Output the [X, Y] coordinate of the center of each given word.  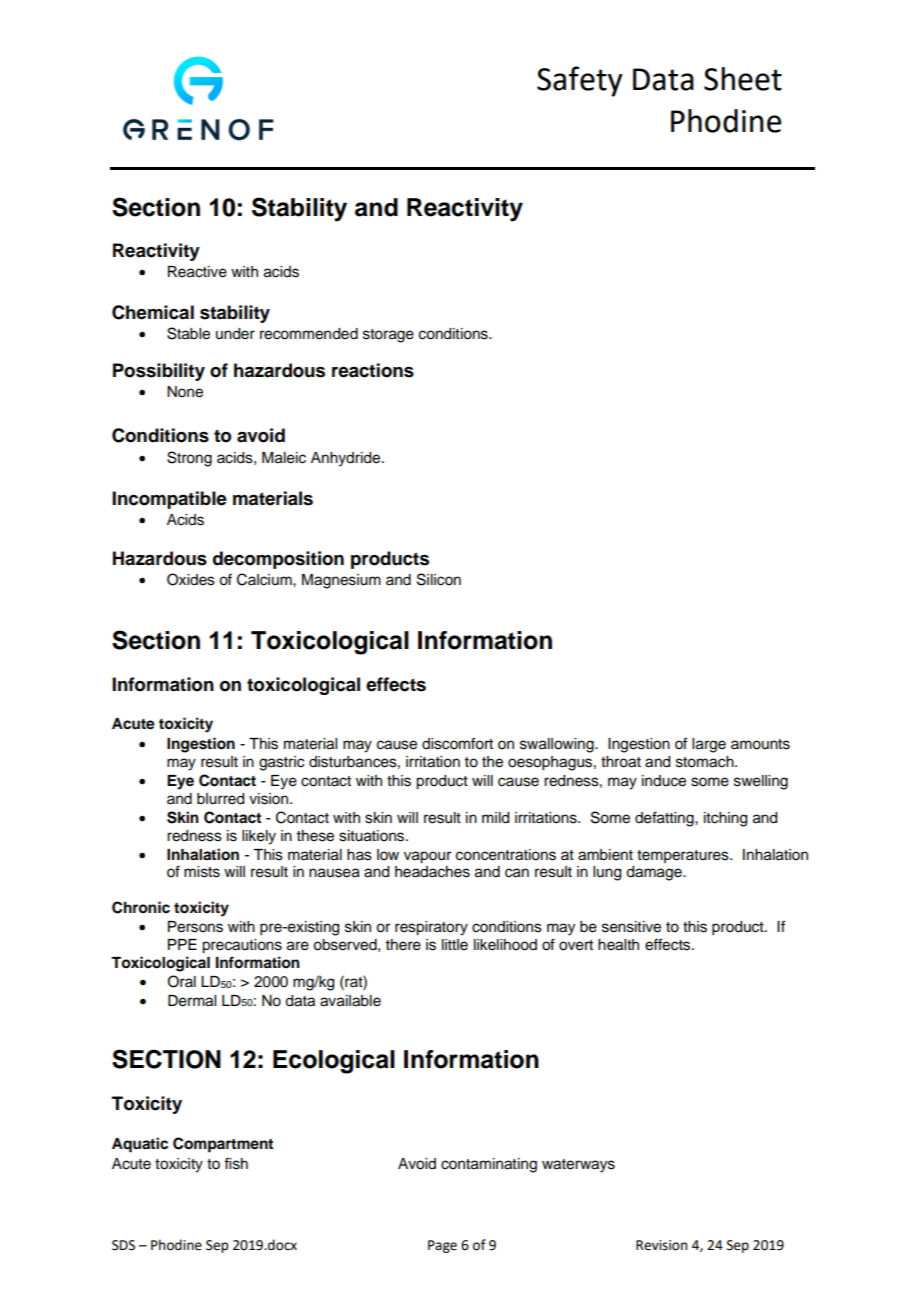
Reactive [197, 272]
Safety [580, 81]
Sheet [743, 79]
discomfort [457, 743]
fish [236, 1163]
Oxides [191, 579]
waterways [578, 1166]
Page [442, 1246]
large [709, 745]
